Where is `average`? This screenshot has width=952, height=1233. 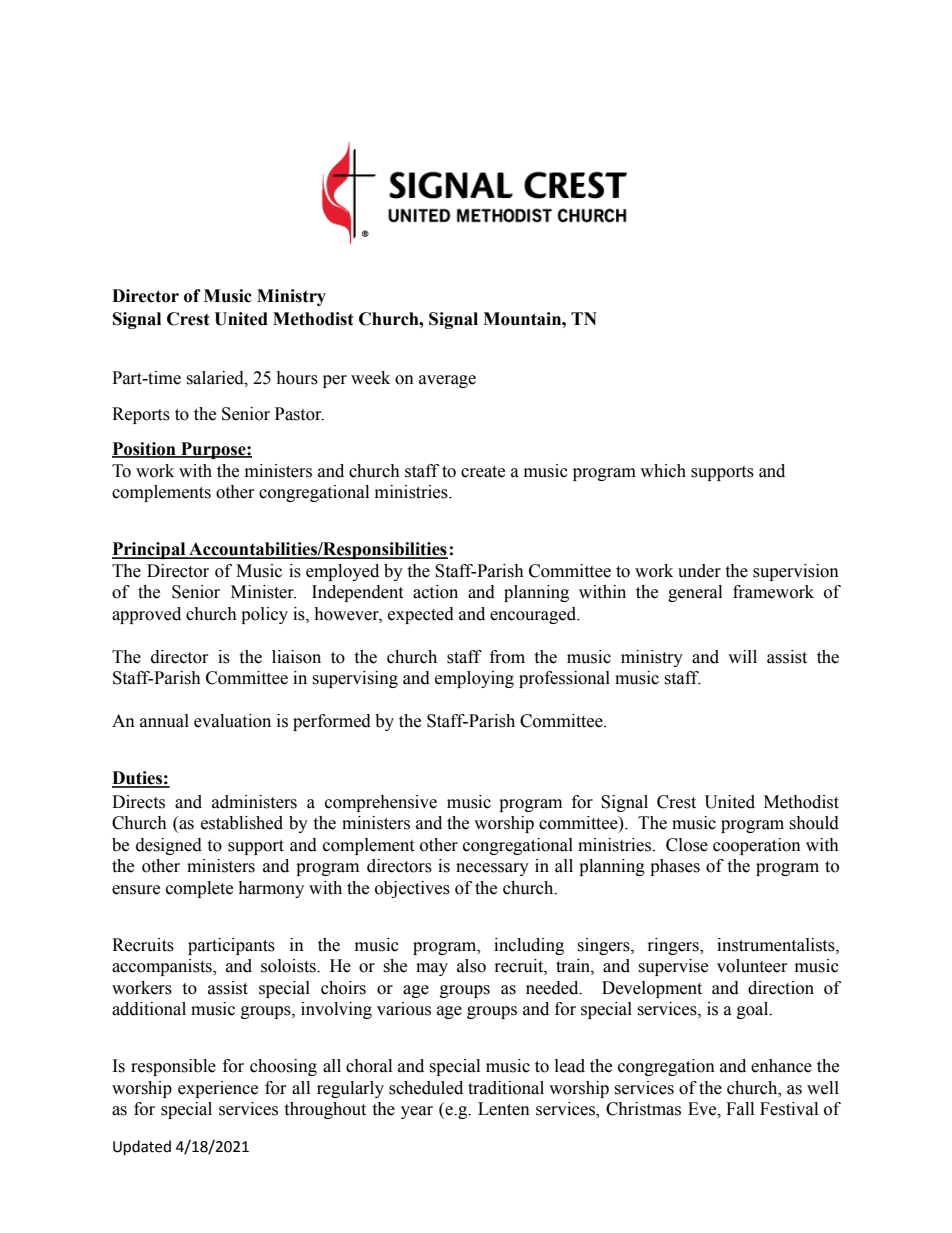 average is located at coordinates (447, 381).
